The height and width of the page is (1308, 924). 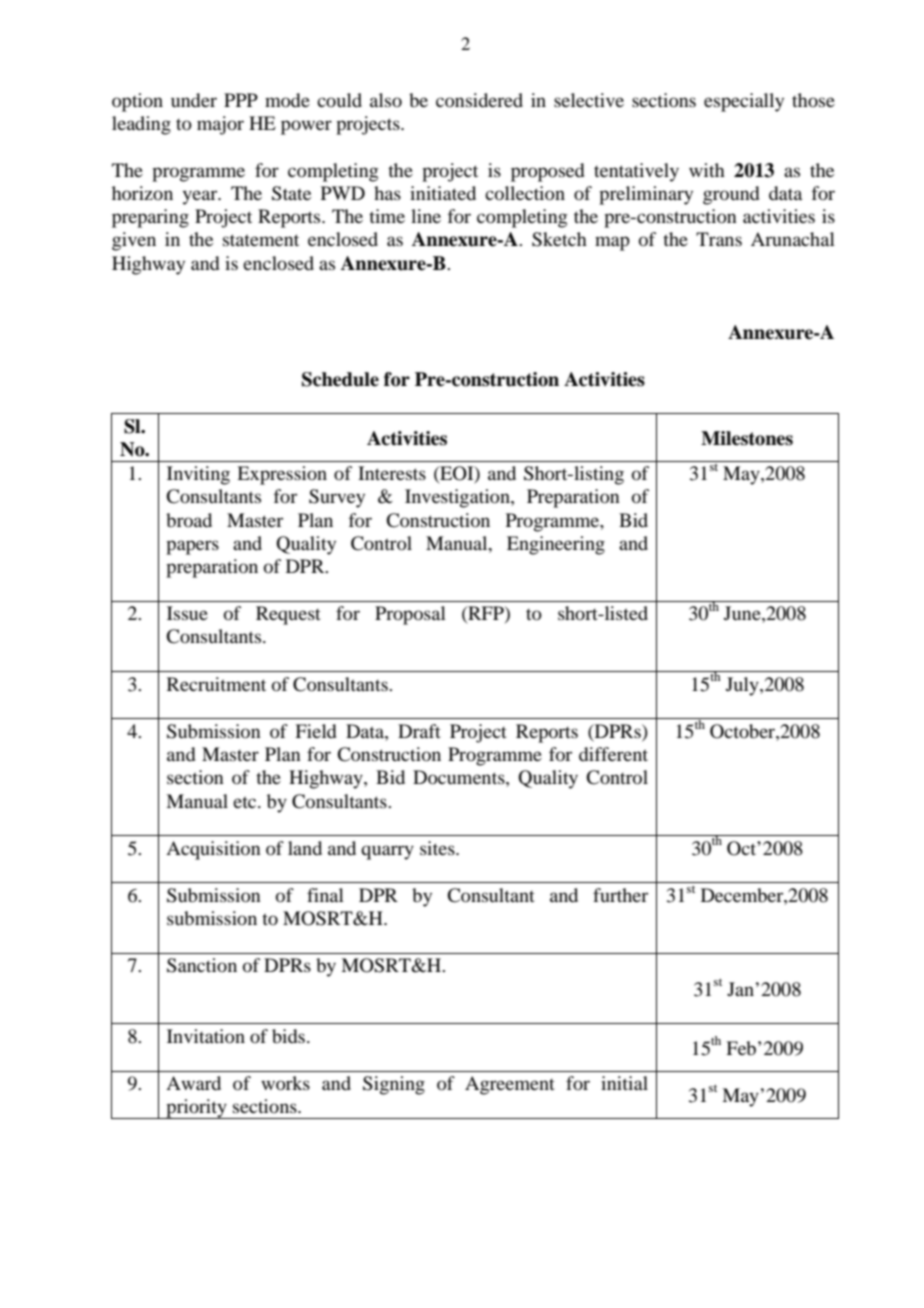 What do you see at coordinates (193, 1083) in the page?
I see `Award` at bounding box center [193, 1083].
